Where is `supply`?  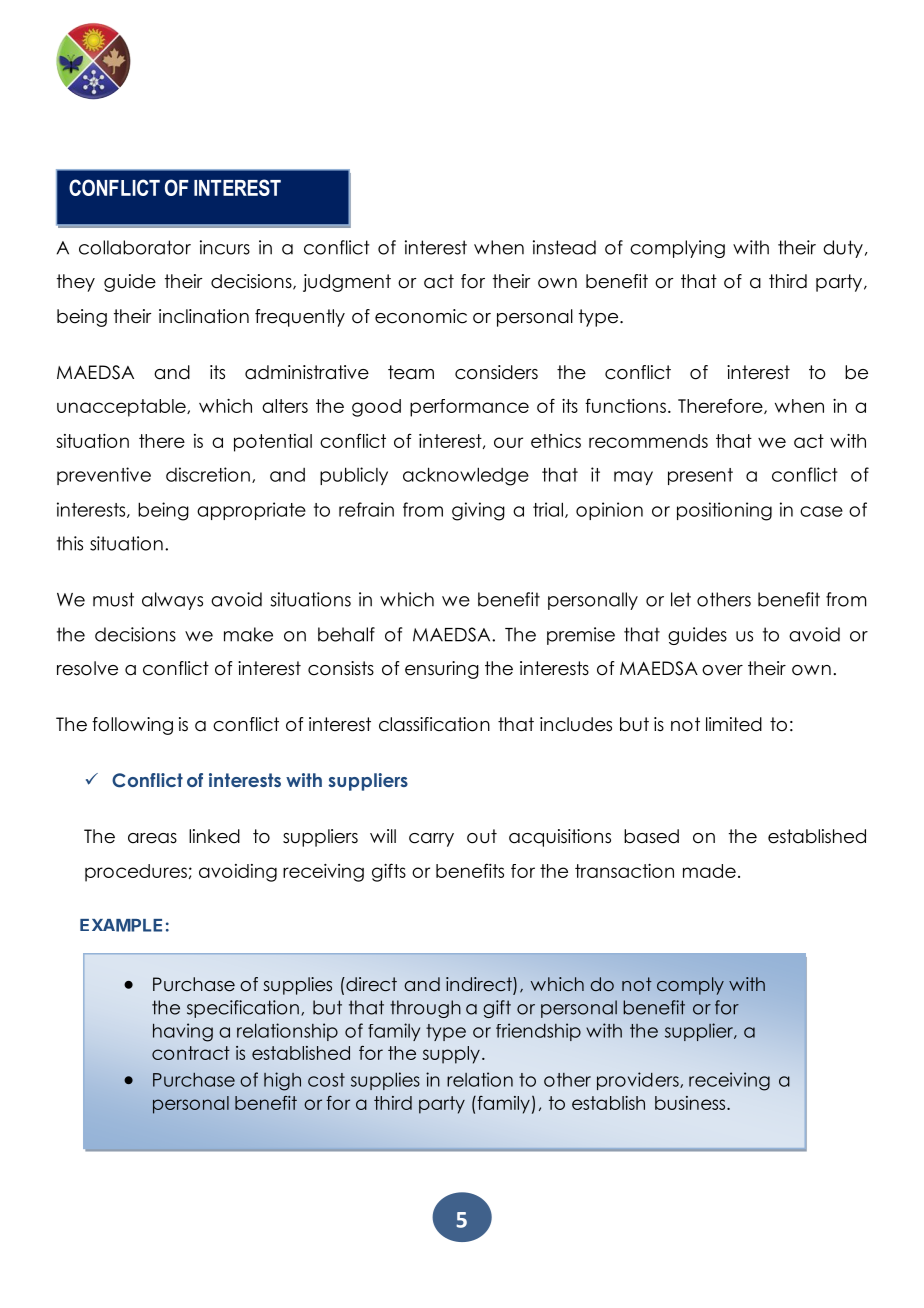 supply is located at coordinates (451, 1055).
